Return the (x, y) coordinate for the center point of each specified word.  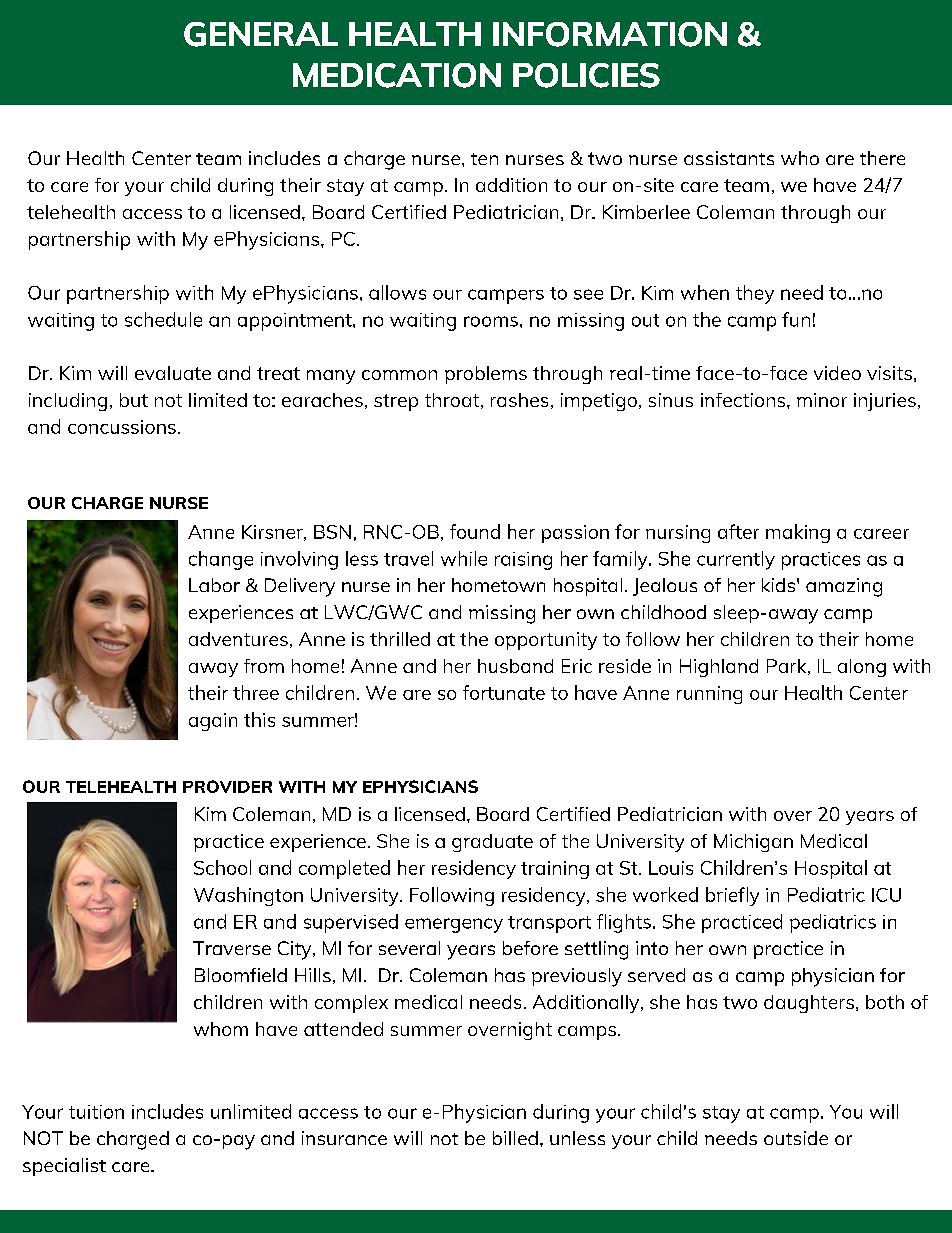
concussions (122, 427)
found (475, 531)
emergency (454, 925)
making (798, 533)
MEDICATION (397, 75)
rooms (491, 321)
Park (788, 667)
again (213, 722)
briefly (732, 896)
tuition (96, 1112)
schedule (163, 319)
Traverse (232, 948)
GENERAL (261, 34)
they (755, 294)
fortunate (504, 692)
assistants (729, 158)
